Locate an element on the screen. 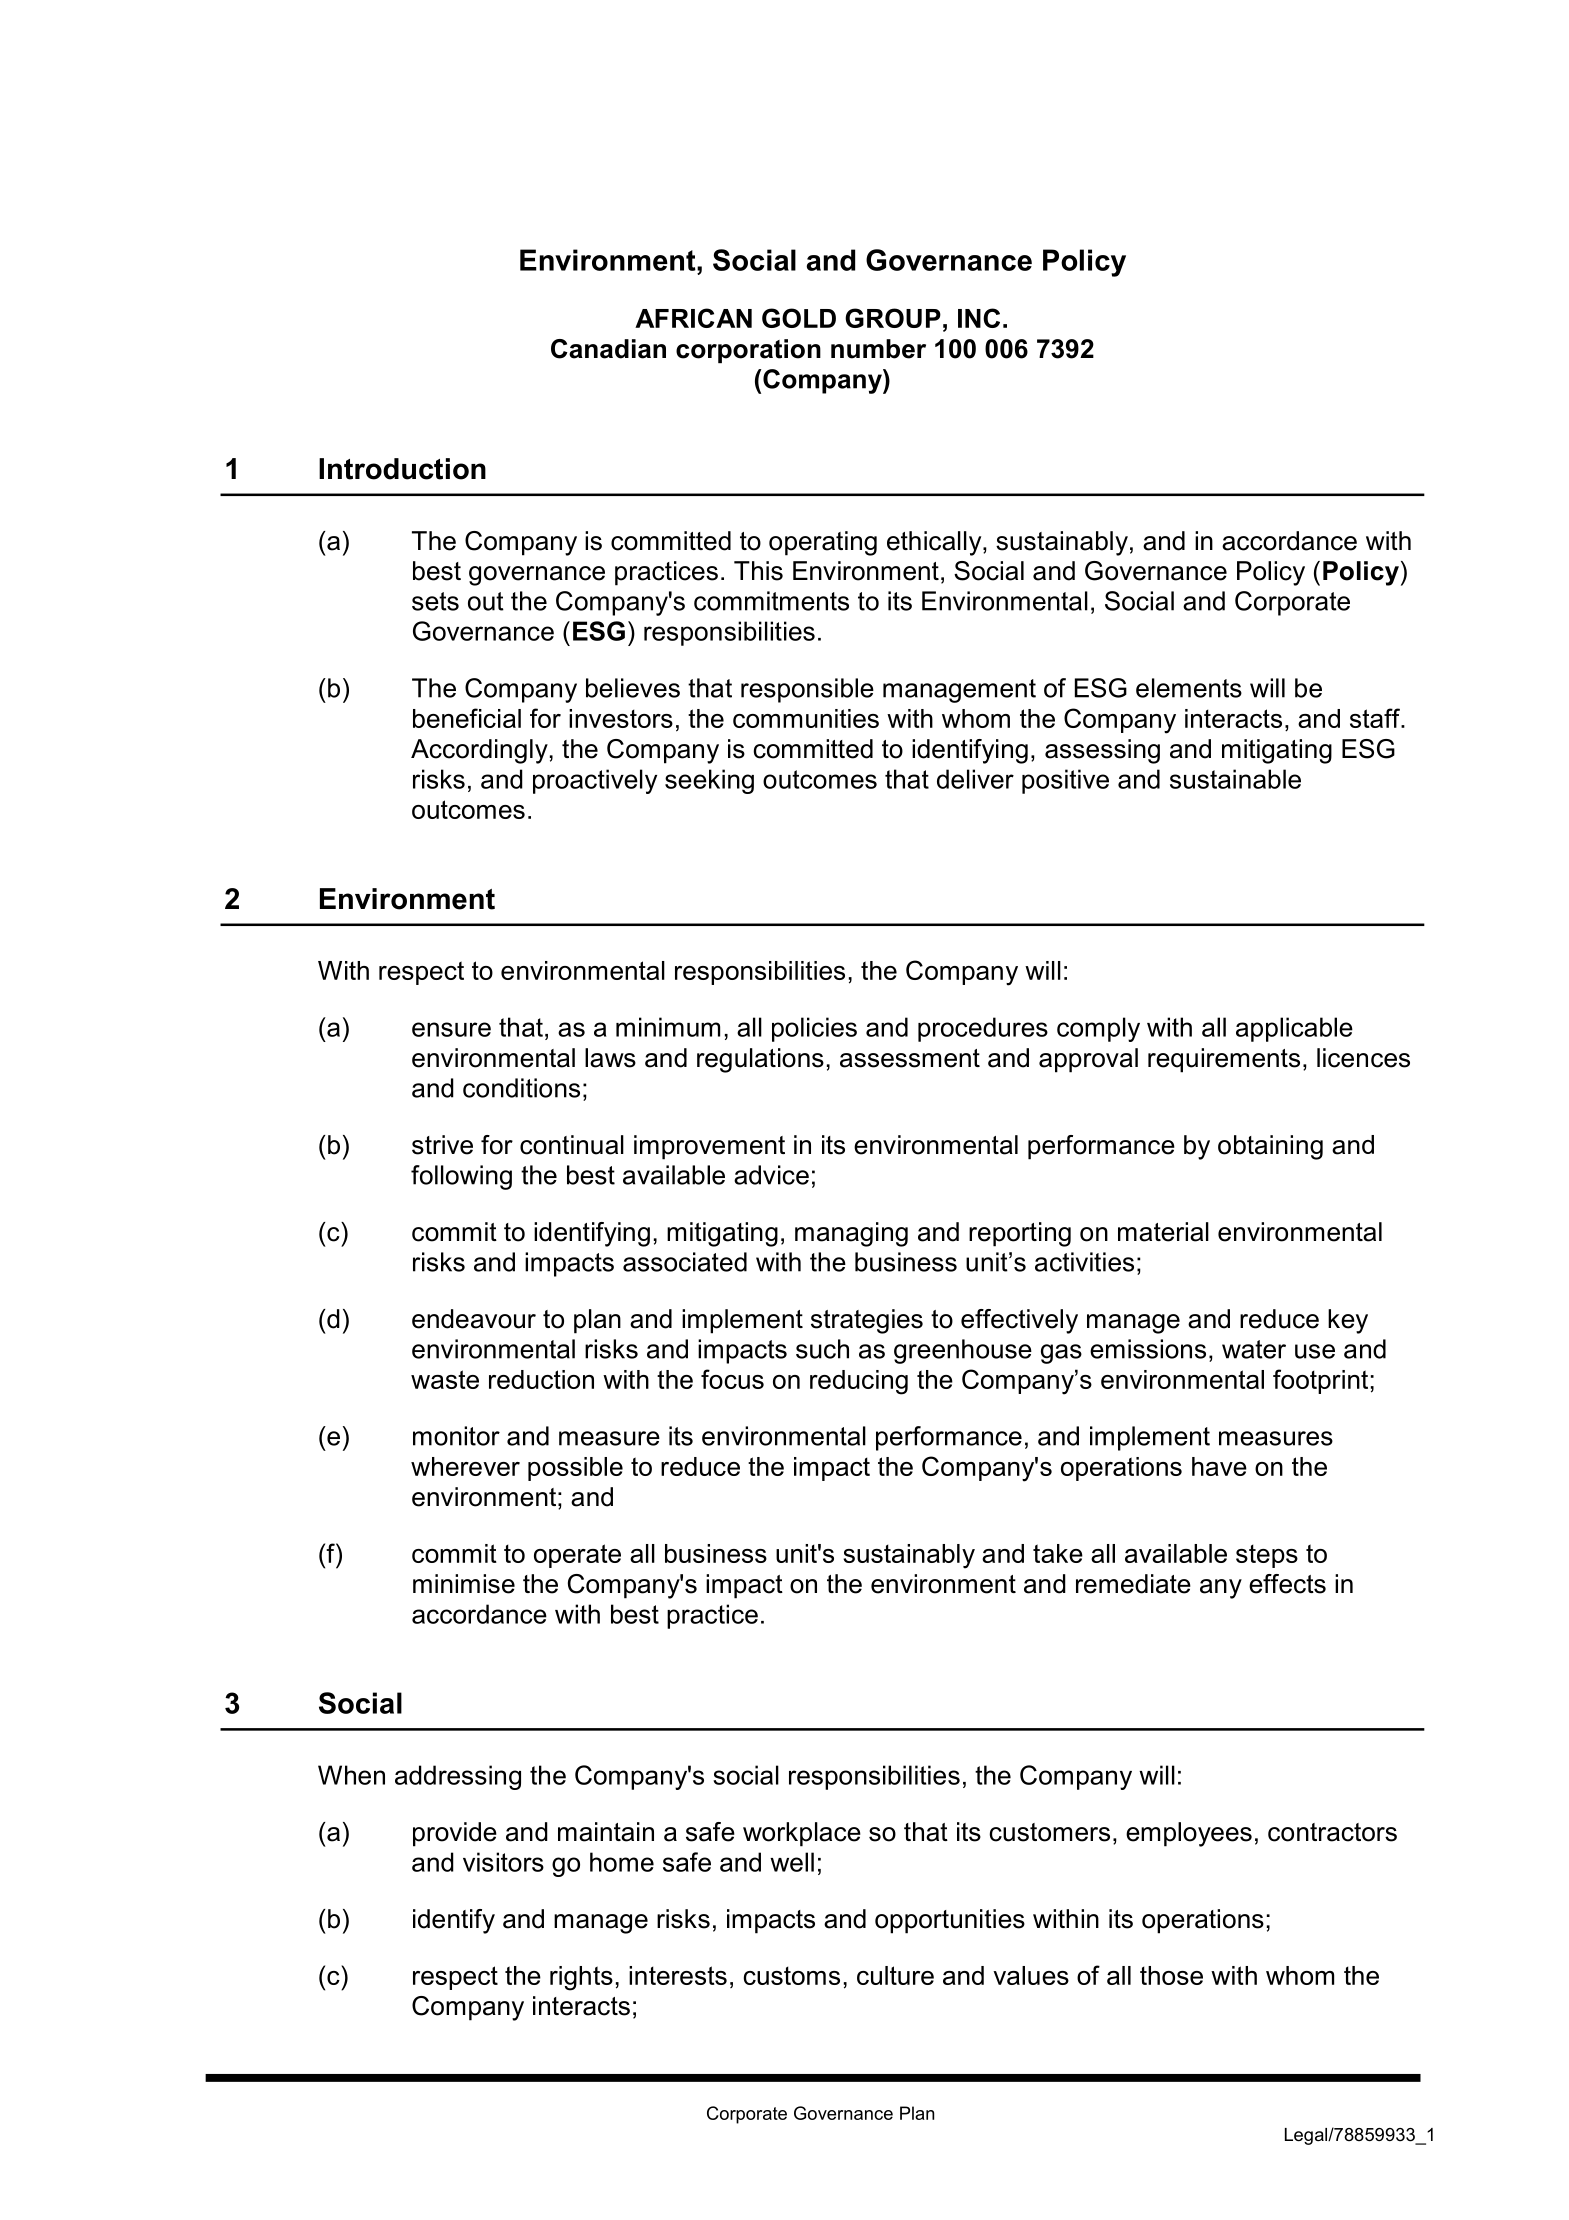 The height and width of the screenshot is (2220, 1569). responsible is located at coordinates (807, 690).
